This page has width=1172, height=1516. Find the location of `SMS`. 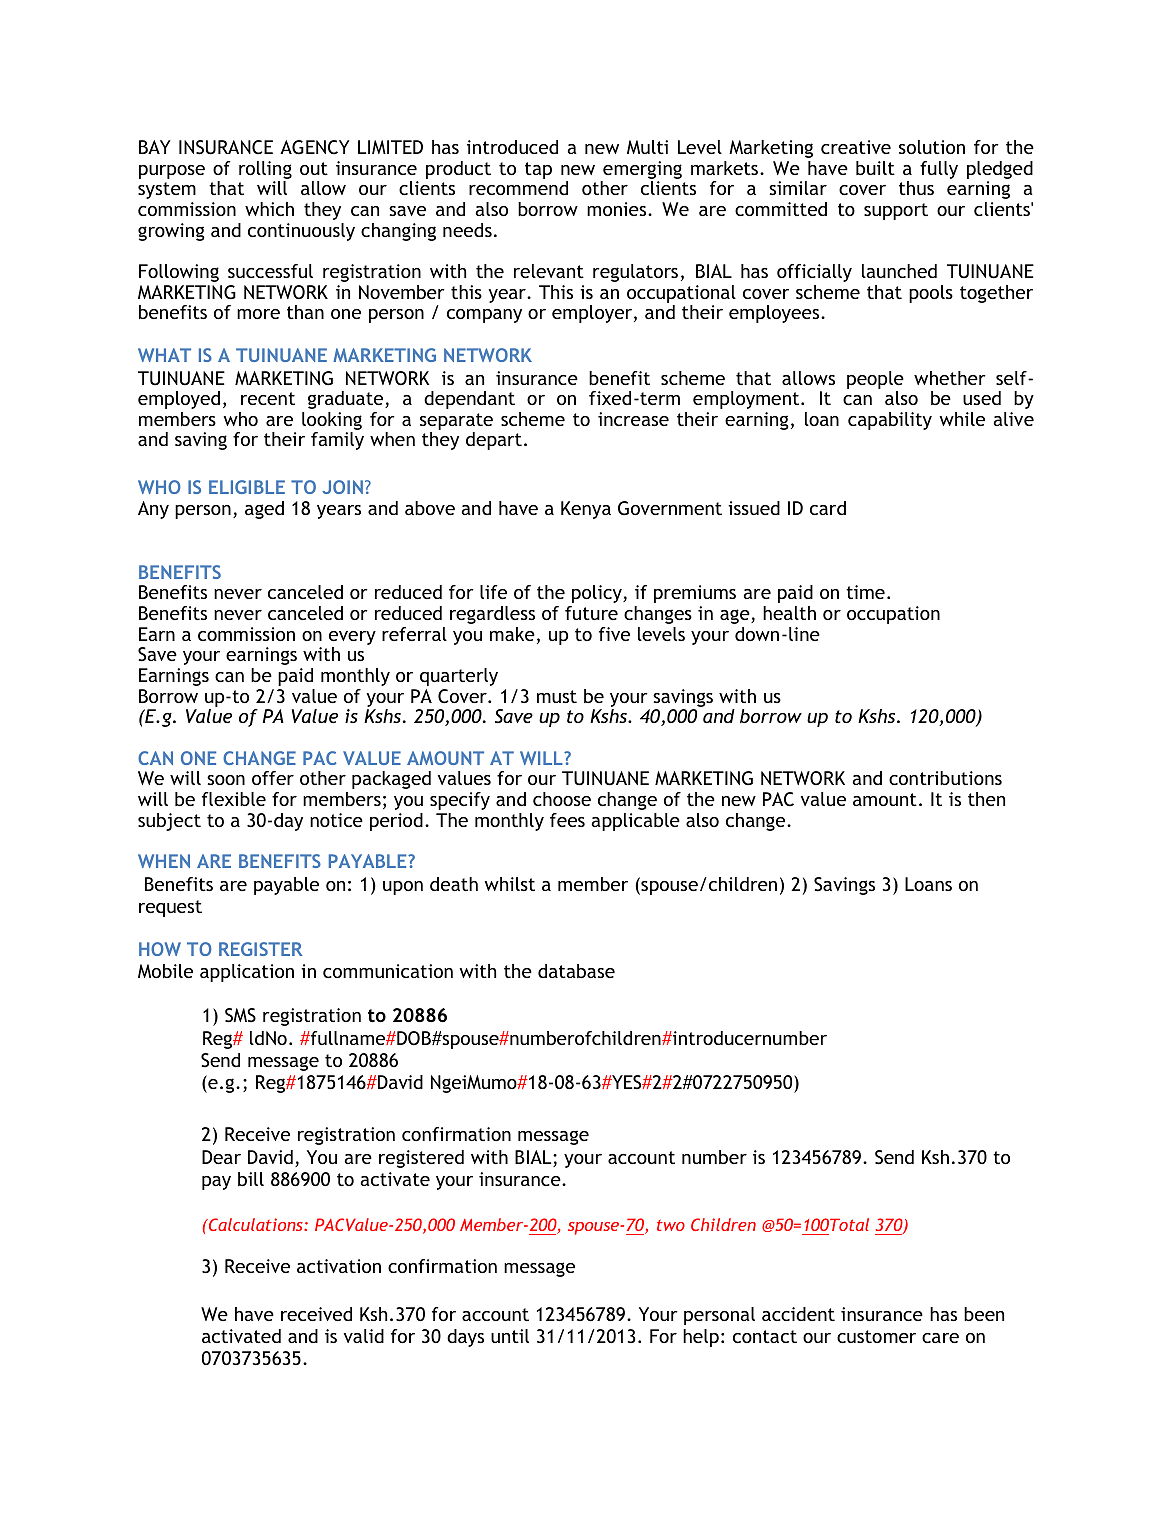

SMS is located at coordinates (240, 1015).
